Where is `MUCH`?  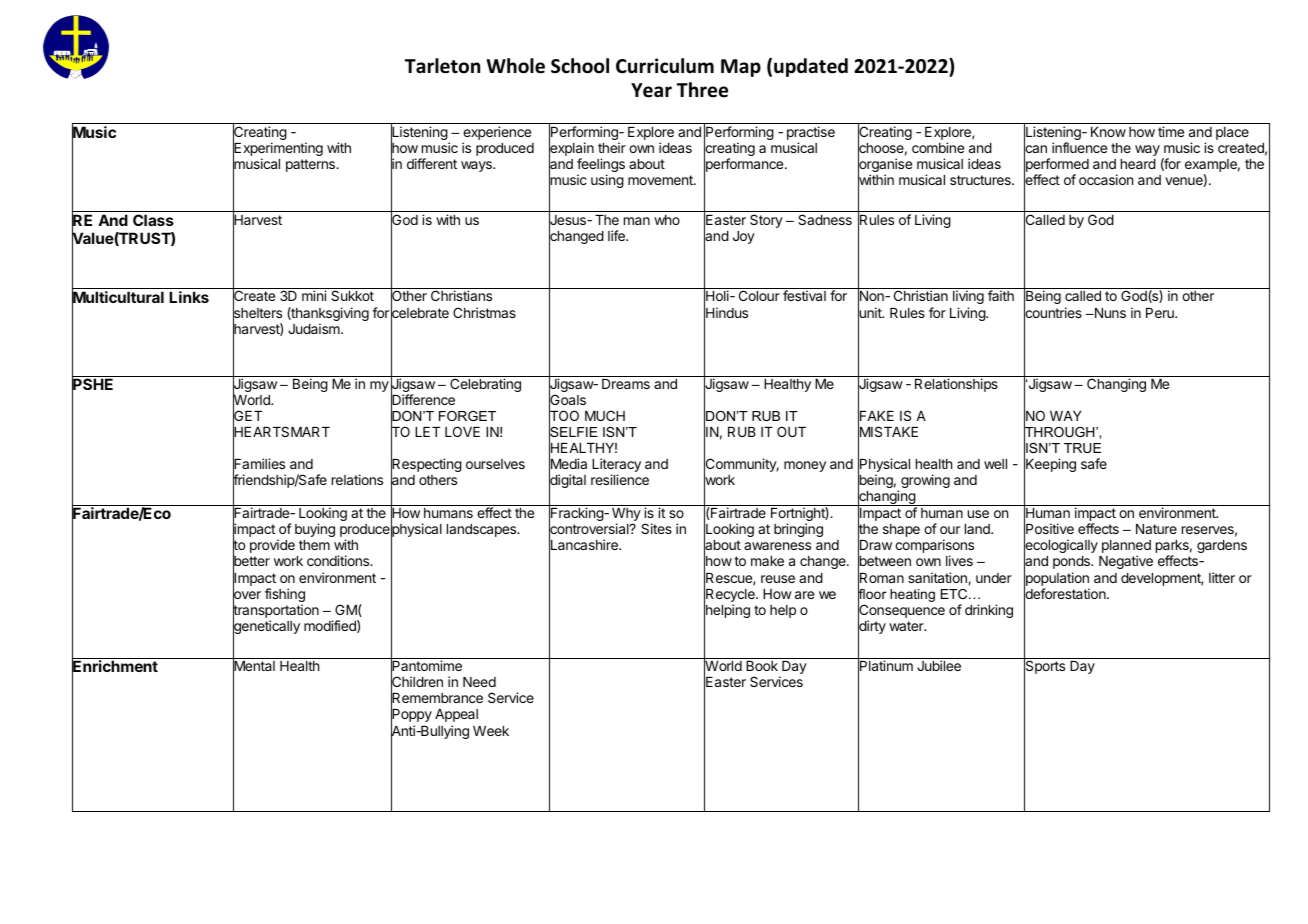
MUCH is located at coordinates (605, 415).
